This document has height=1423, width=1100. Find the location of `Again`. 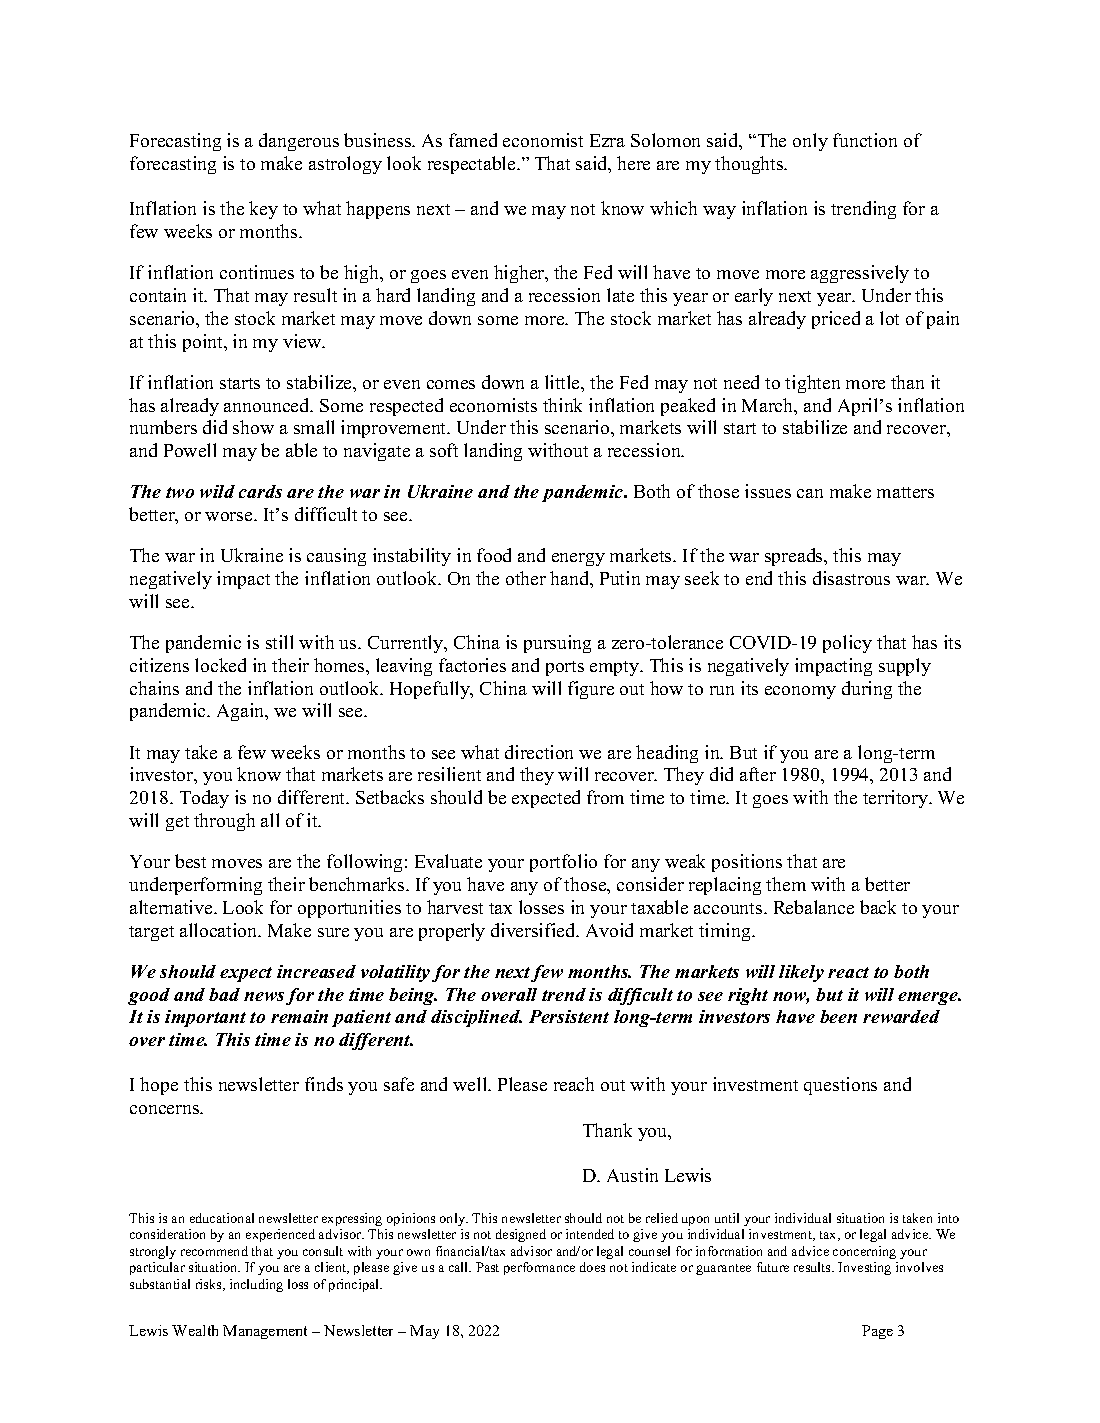

Again is located at coordinates (242, 712).
